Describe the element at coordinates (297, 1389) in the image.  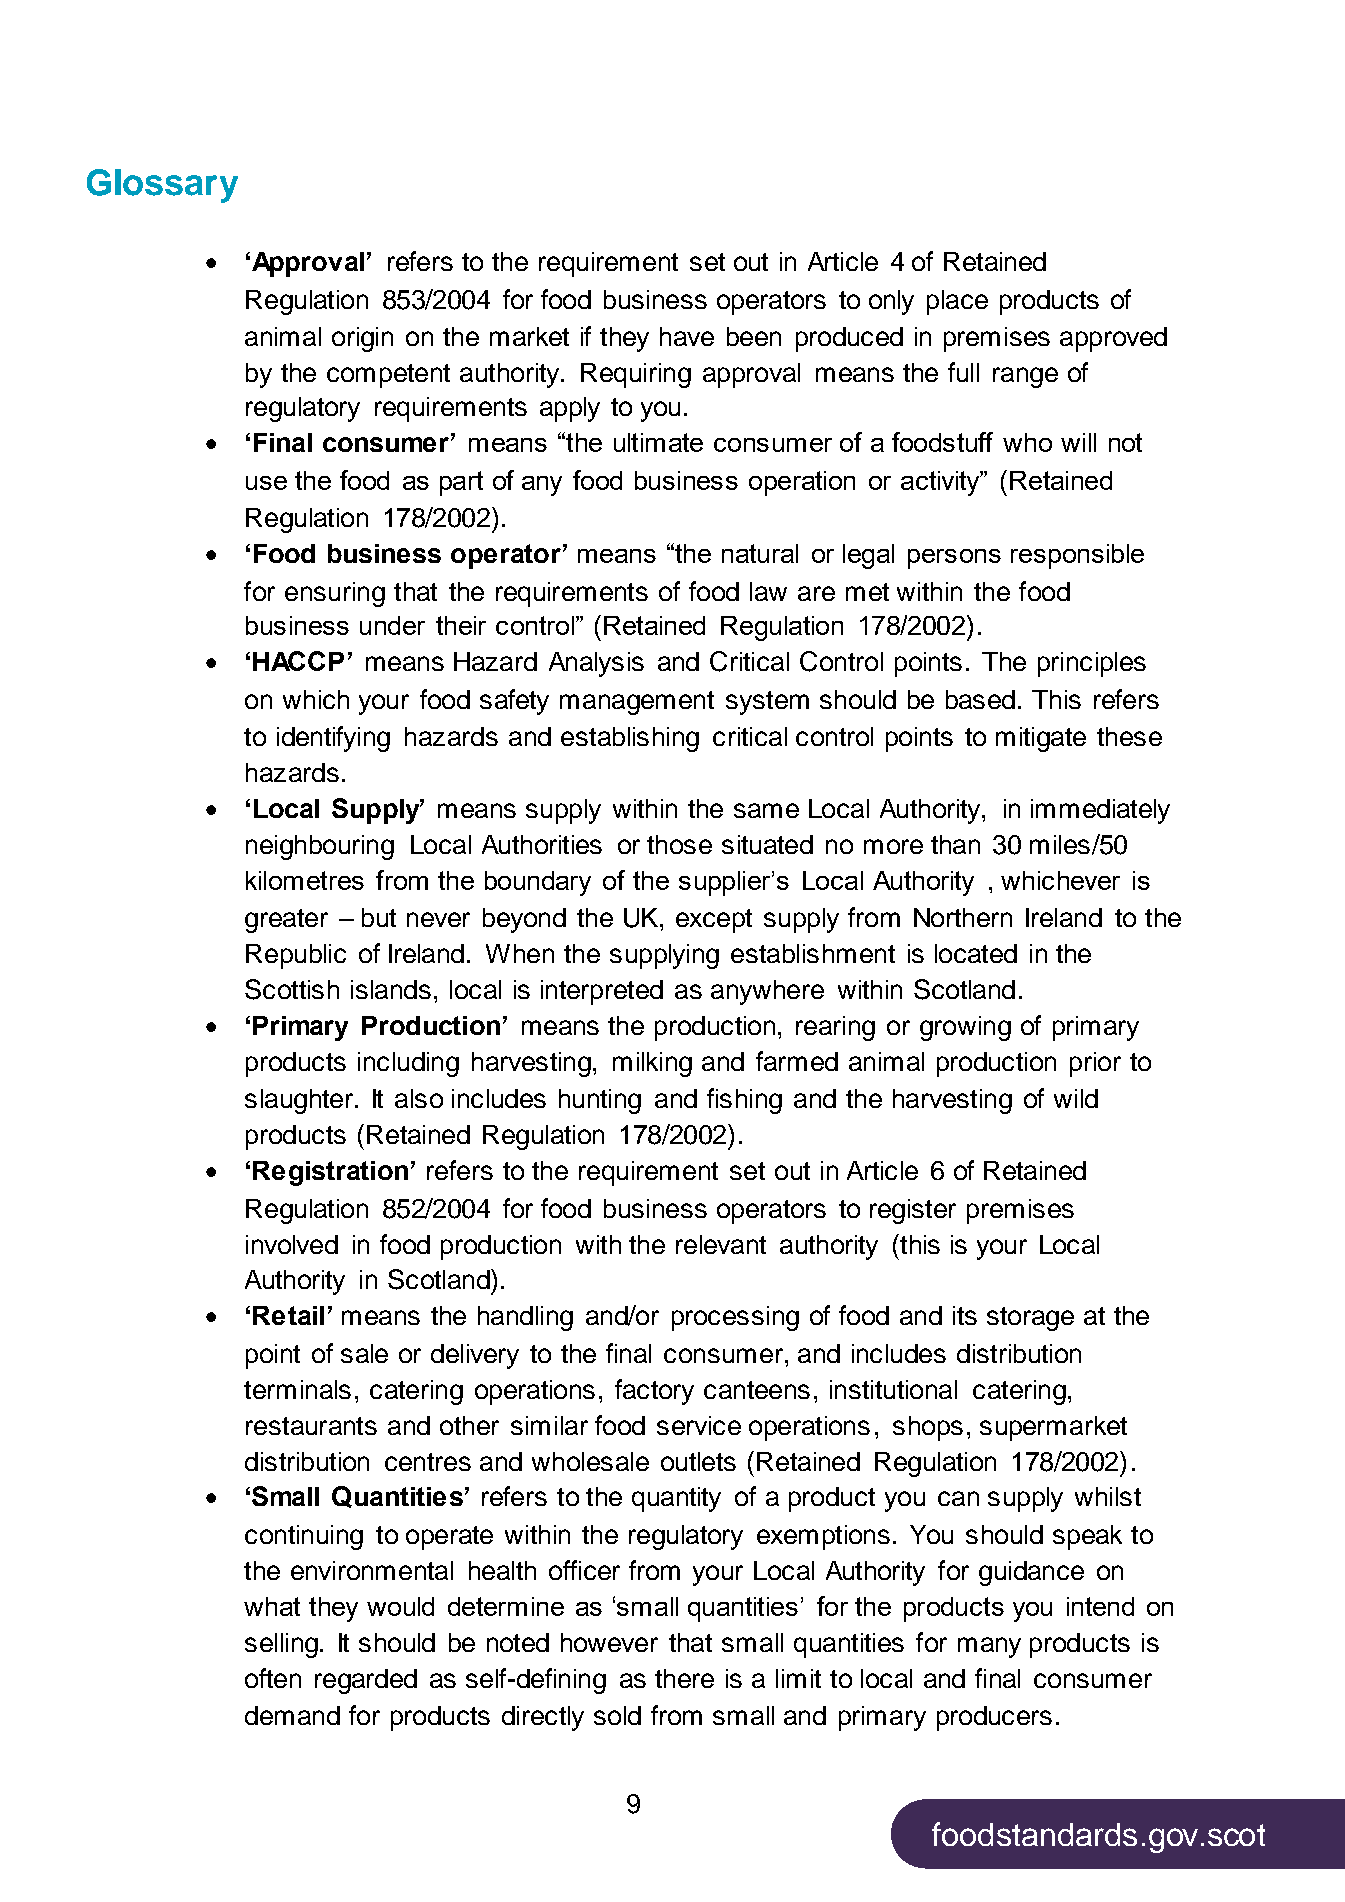
I see `terminals` at that location.
